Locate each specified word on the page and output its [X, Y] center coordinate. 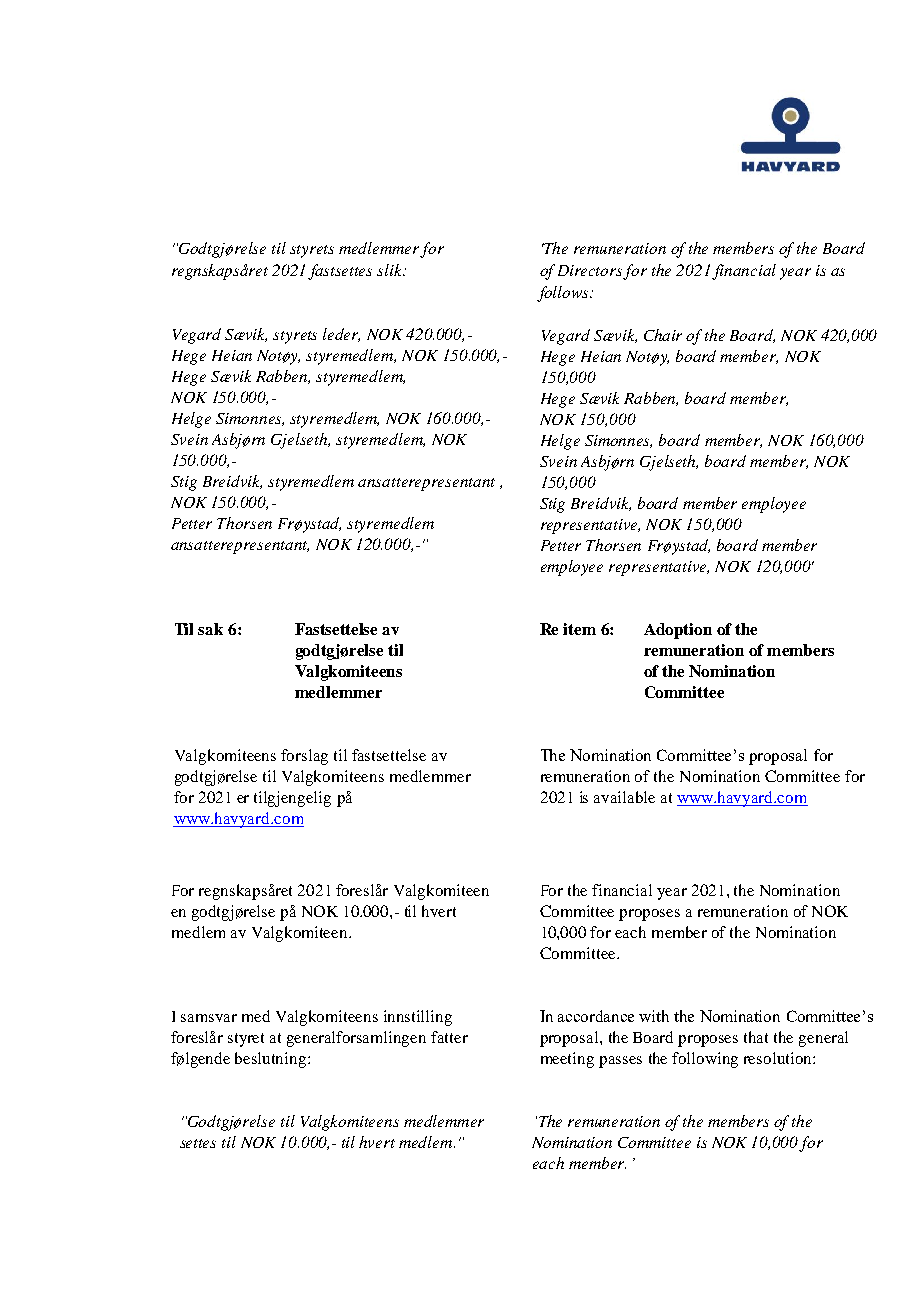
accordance [596, 1016]
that [756, 1037]
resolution [779, 1058]
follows [564, 294]
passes [620, 1062]
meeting [567, 1060]
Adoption [678, 631]
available [624, 797]
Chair [663, 335]
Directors [591, 272]
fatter [449, 1037]
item [579, 629]
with [654, 1016]
